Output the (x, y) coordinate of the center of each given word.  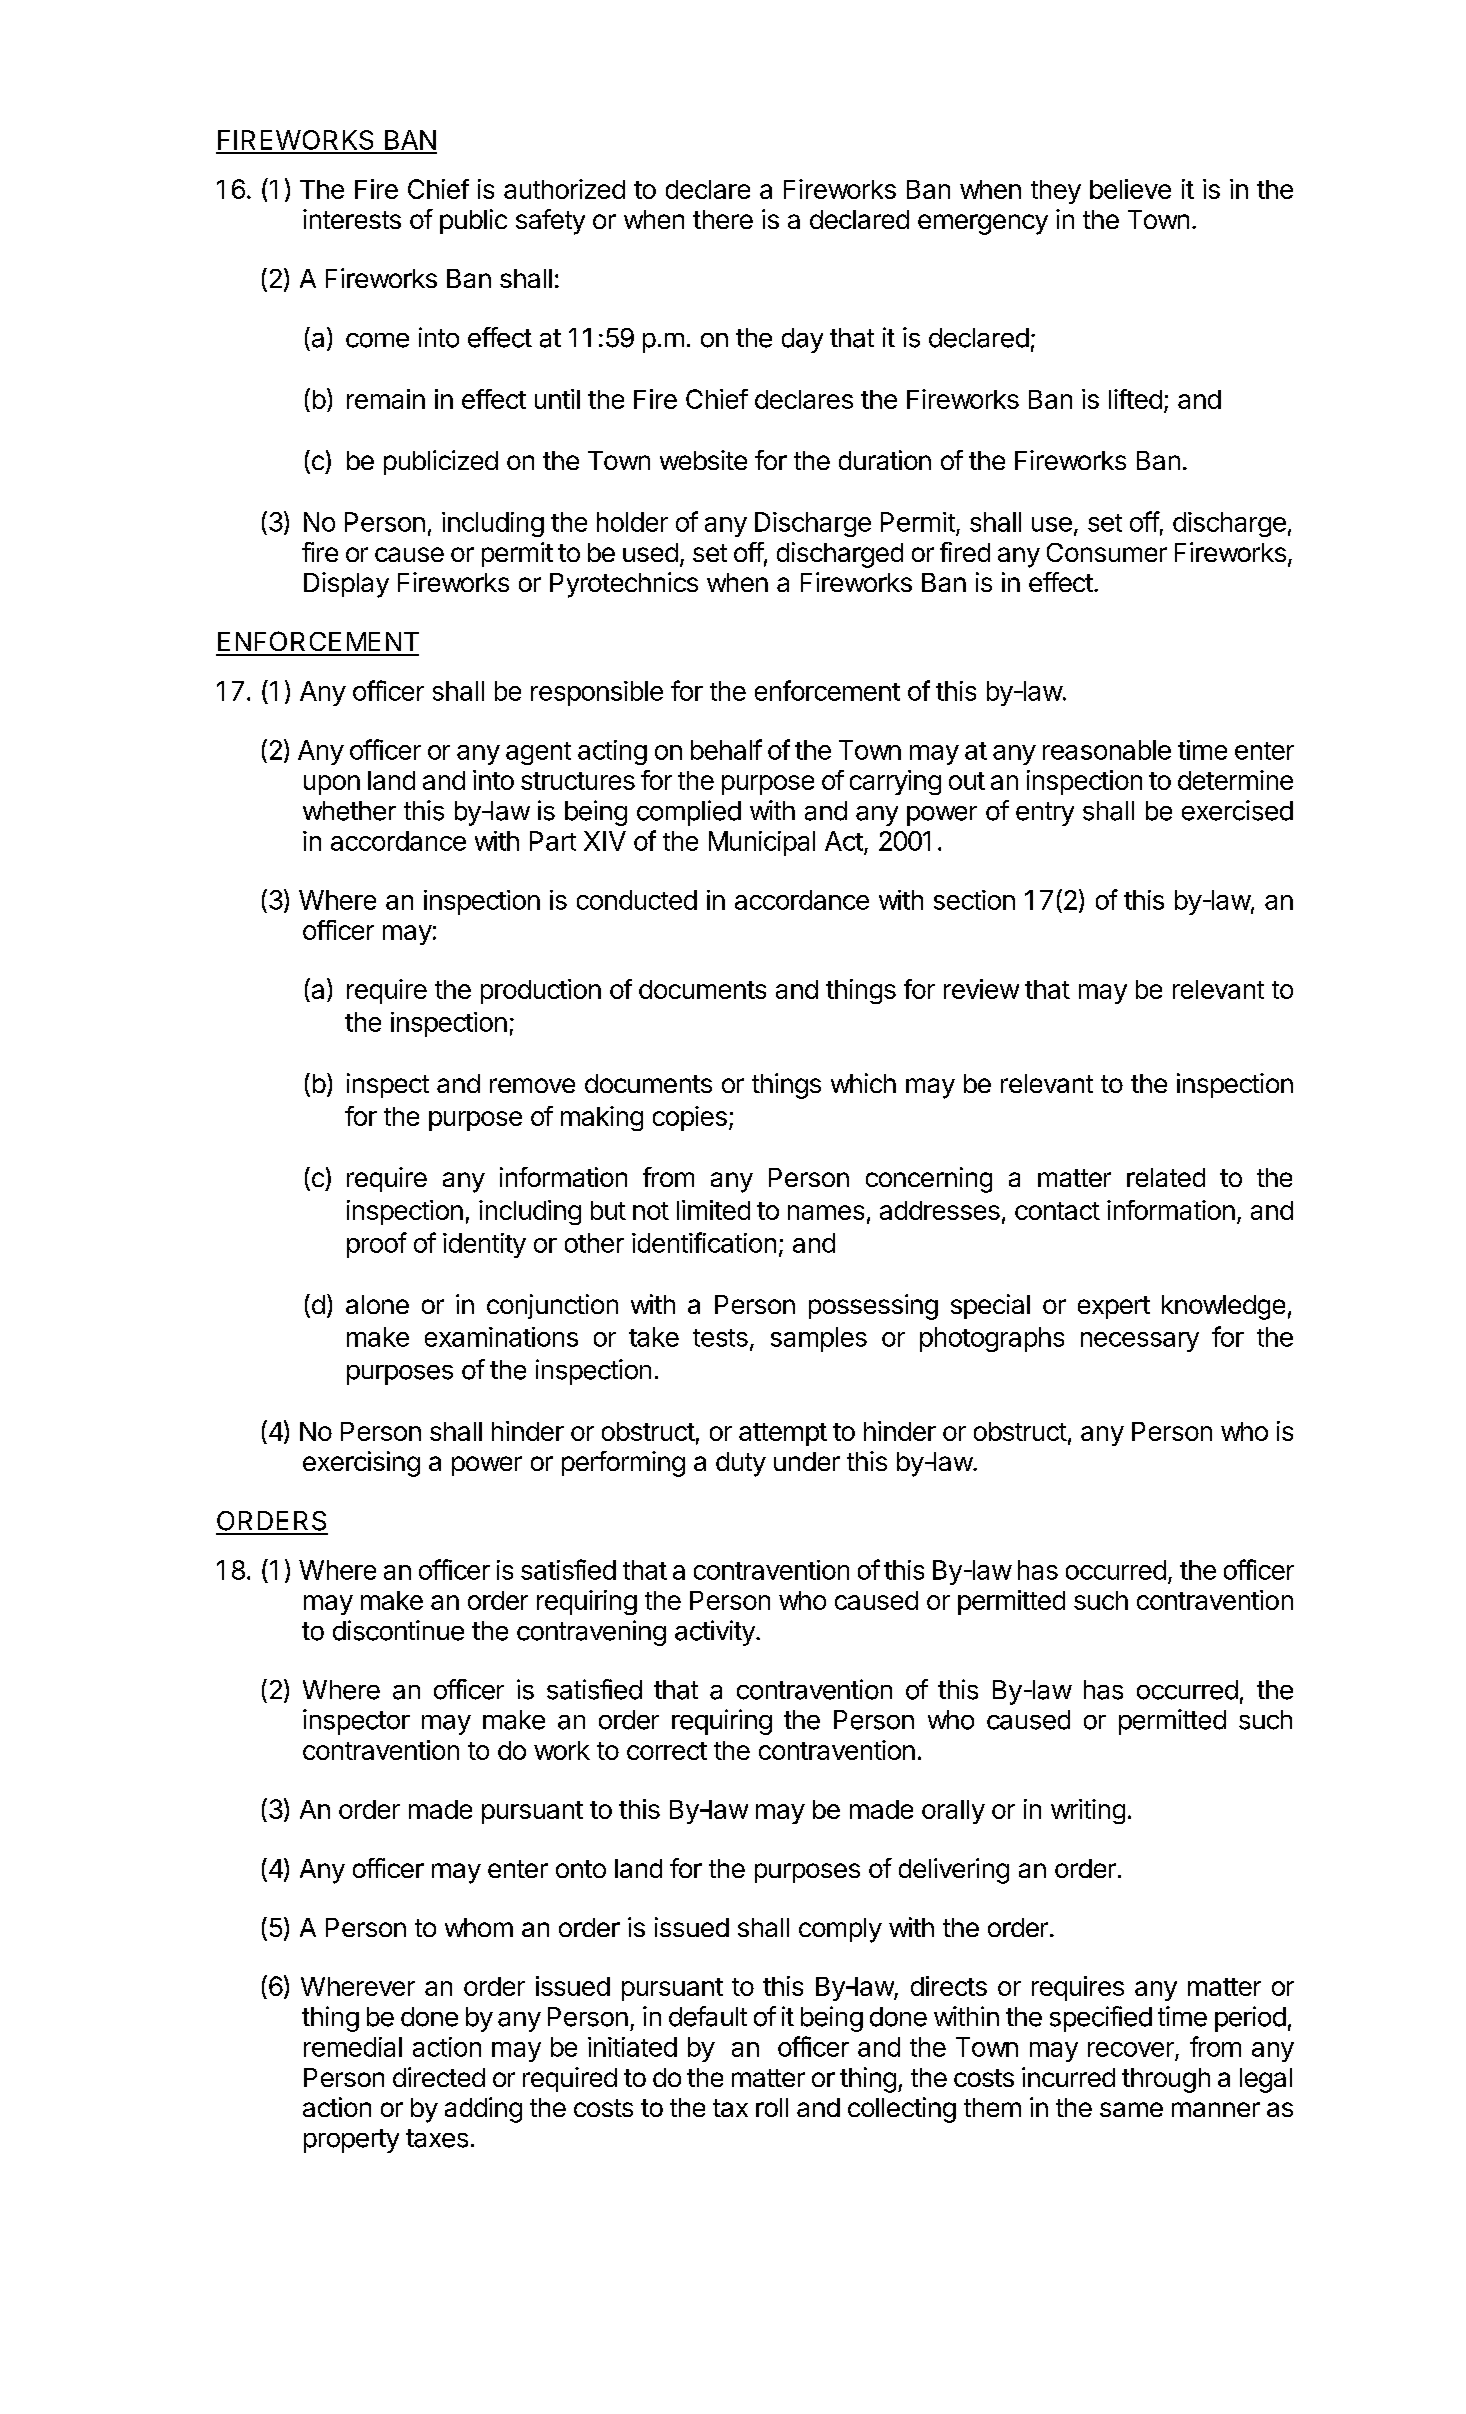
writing (1088, 1811)
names (826, 1212)
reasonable (1107, 750)
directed (439, 2077)
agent (538, 753)
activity (716, 1633)
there (723, 219)
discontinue (398, 1630)
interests (352, 219)
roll (772, 2107)
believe (1130, 189)
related (1166, 1177)
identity (484, 1245)
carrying (895, 782)
